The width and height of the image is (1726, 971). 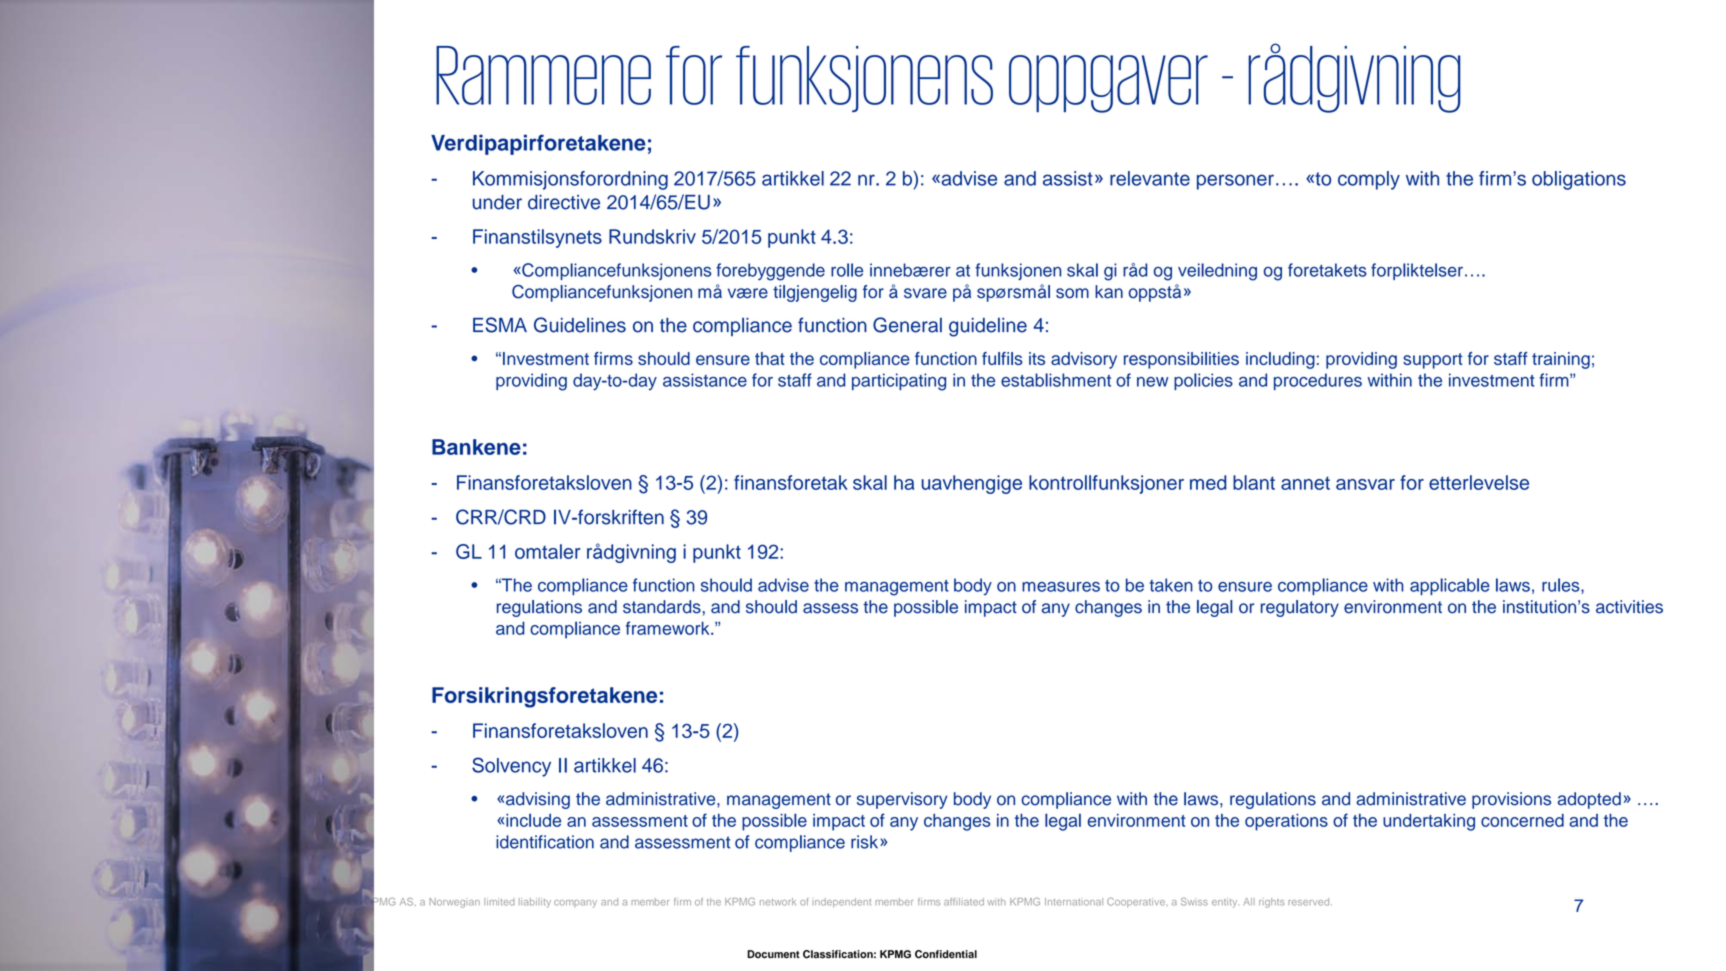 I want to click on standards, so click(x=662, y=607).
